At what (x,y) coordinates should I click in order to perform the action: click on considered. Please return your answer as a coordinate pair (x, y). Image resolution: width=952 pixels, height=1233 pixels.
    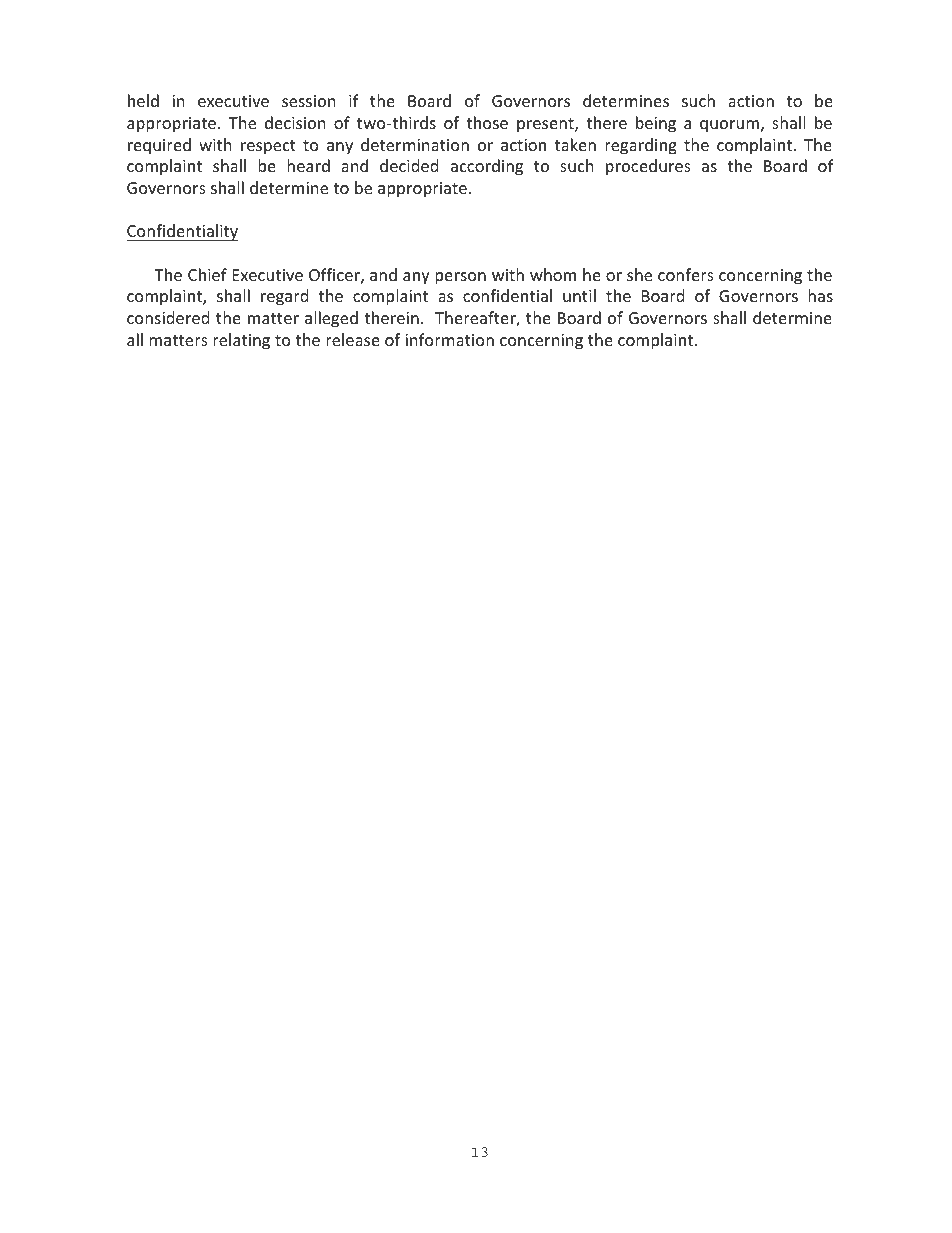
    Looking at the image, I should click on (168, 317).
